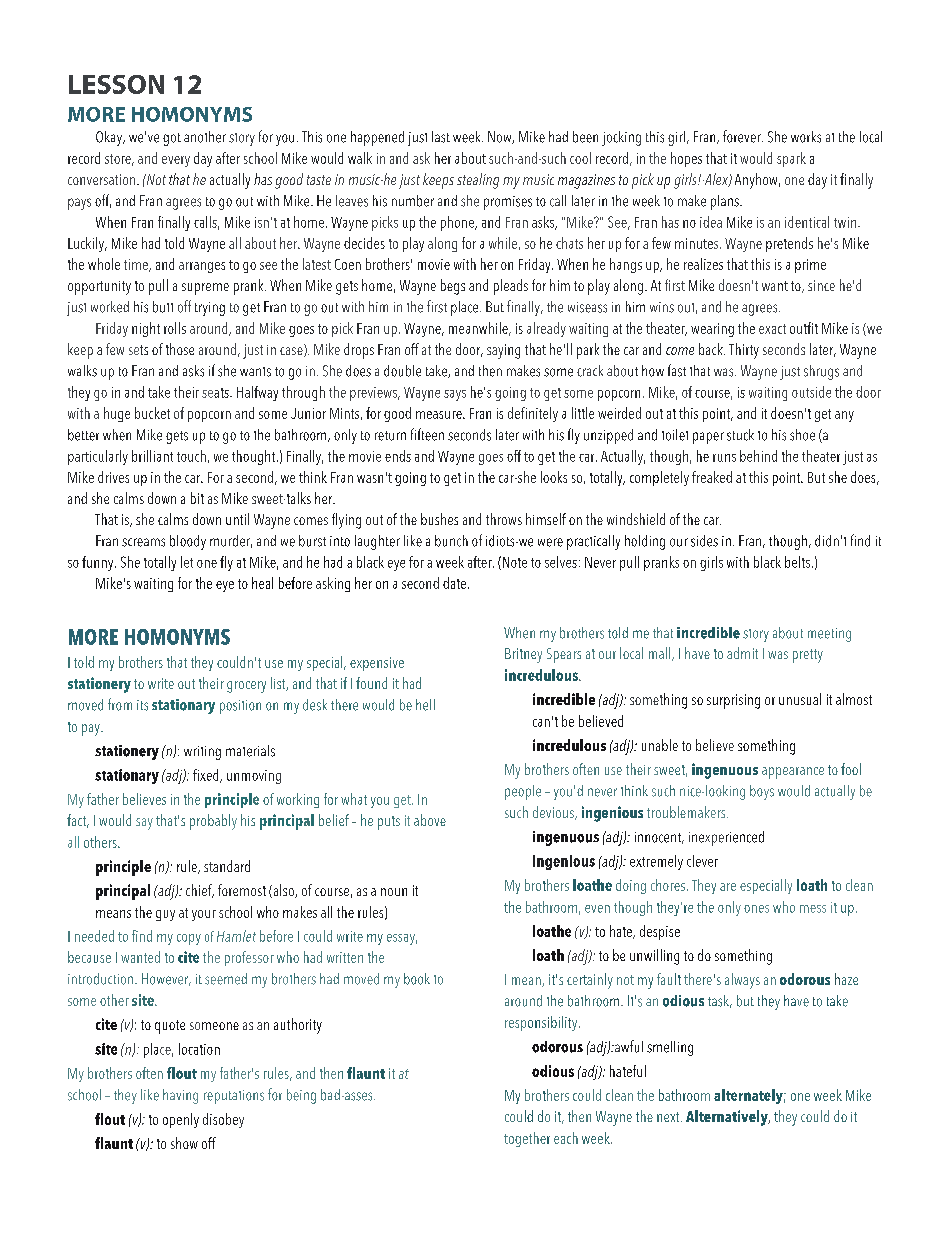 The width and height of the screenshot is (952, 1233). What do you see at coordinates (743, 136) in the screenshot?
I see `forever` at bounding box center [743, 136].
